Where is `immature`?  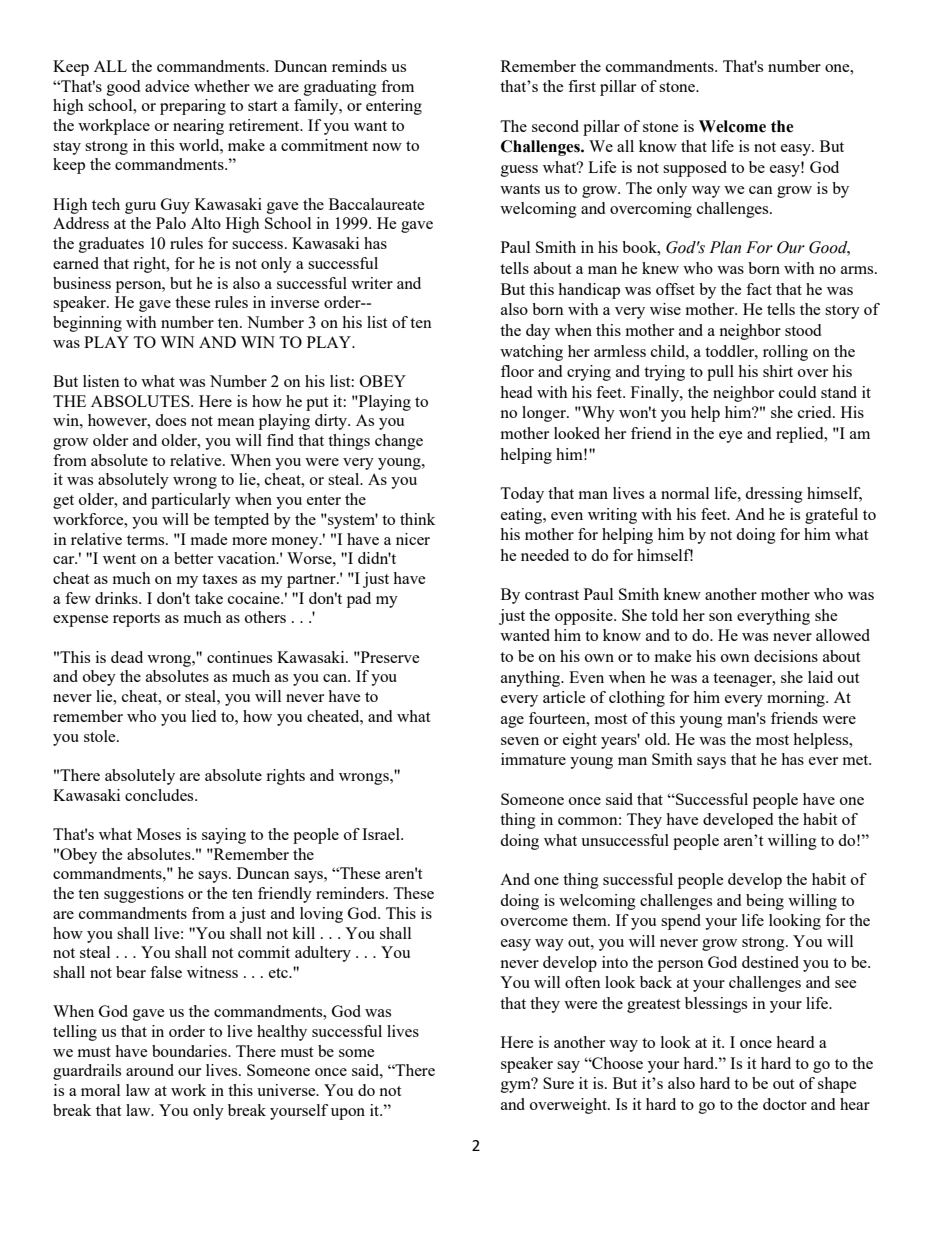
immature is located at coordinates (533, 759).
